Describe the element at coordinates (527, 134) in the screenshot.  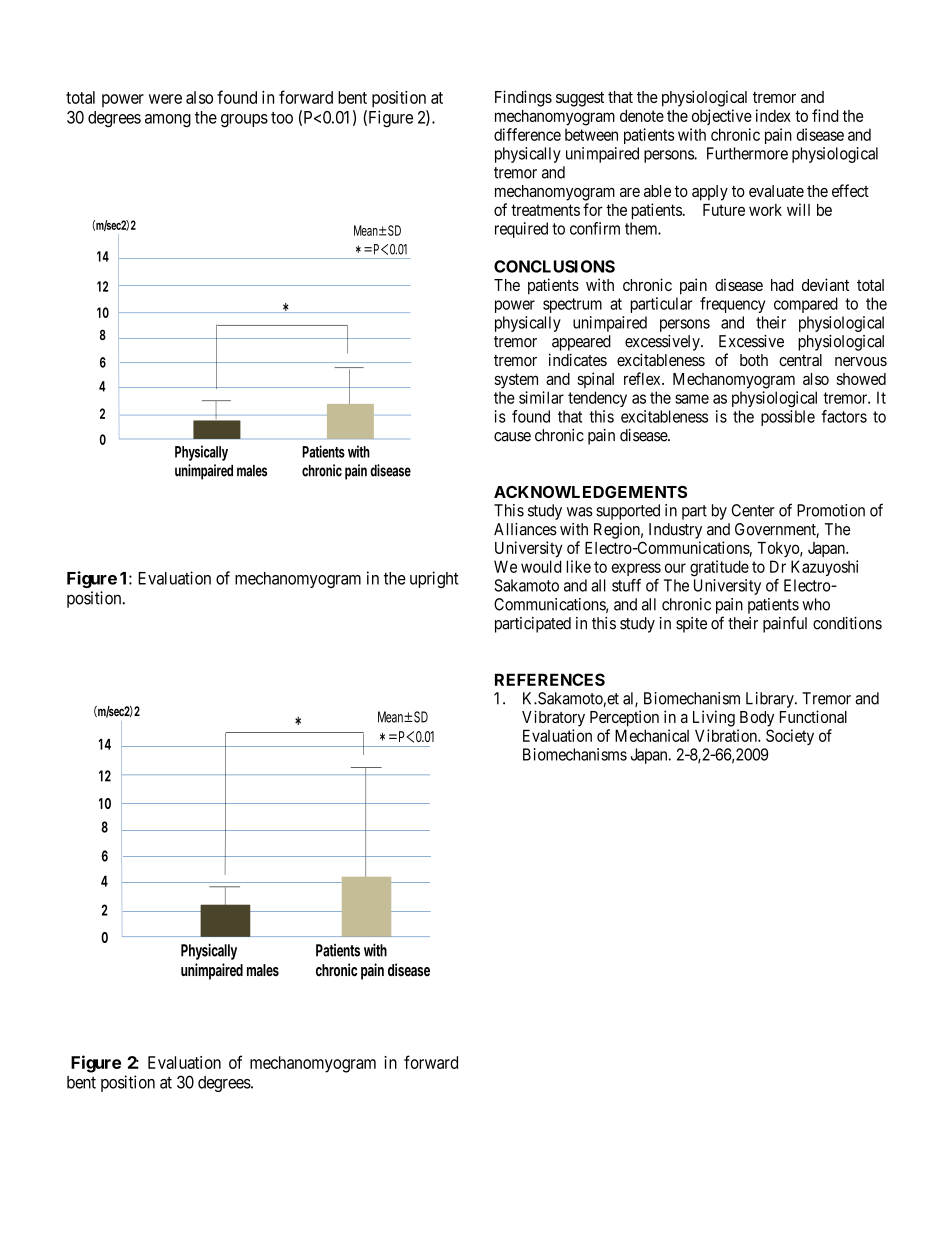
I see `difference` at that location.
